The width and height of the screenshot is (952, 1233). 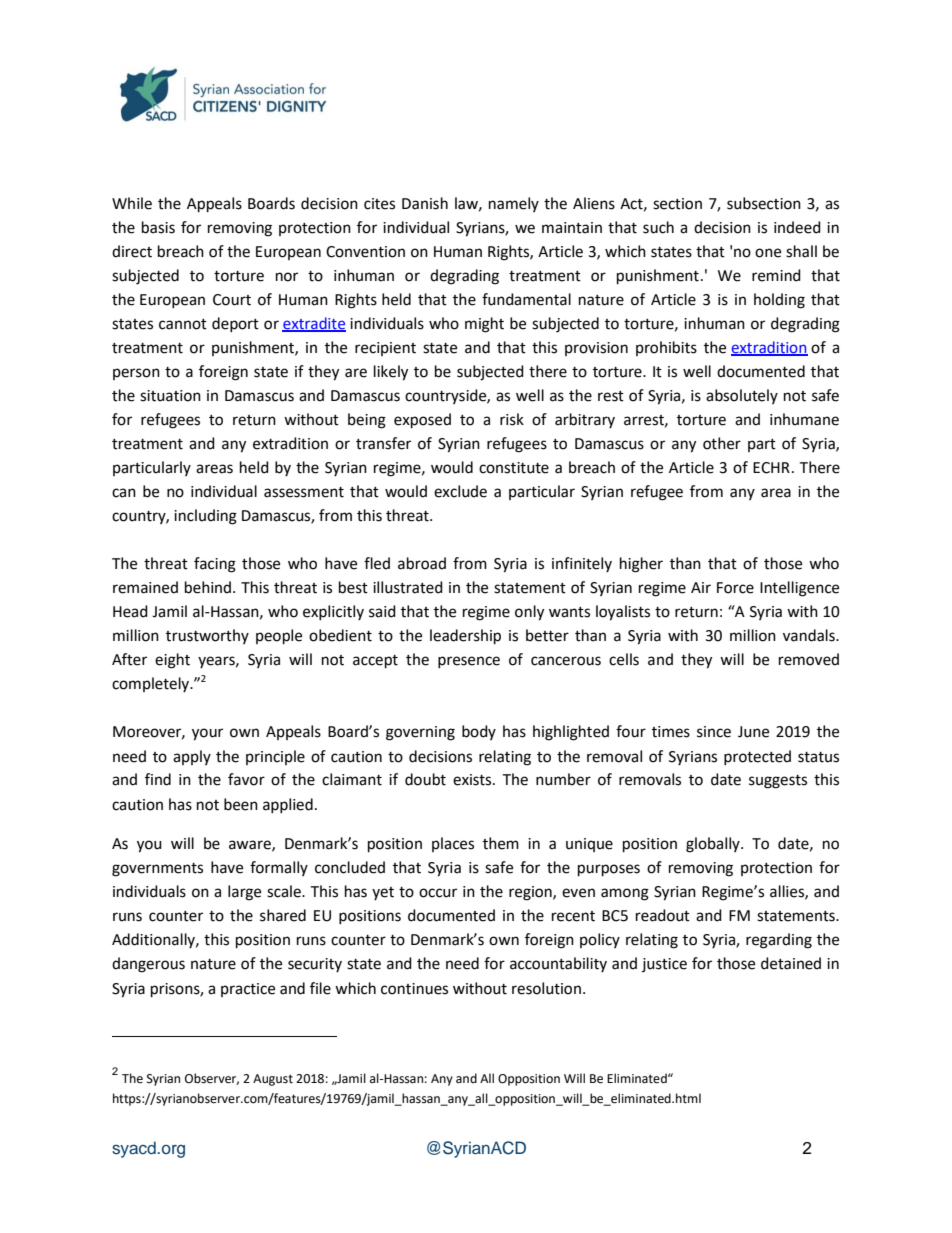 I want to click on globally, so click(x=714, y=845).
